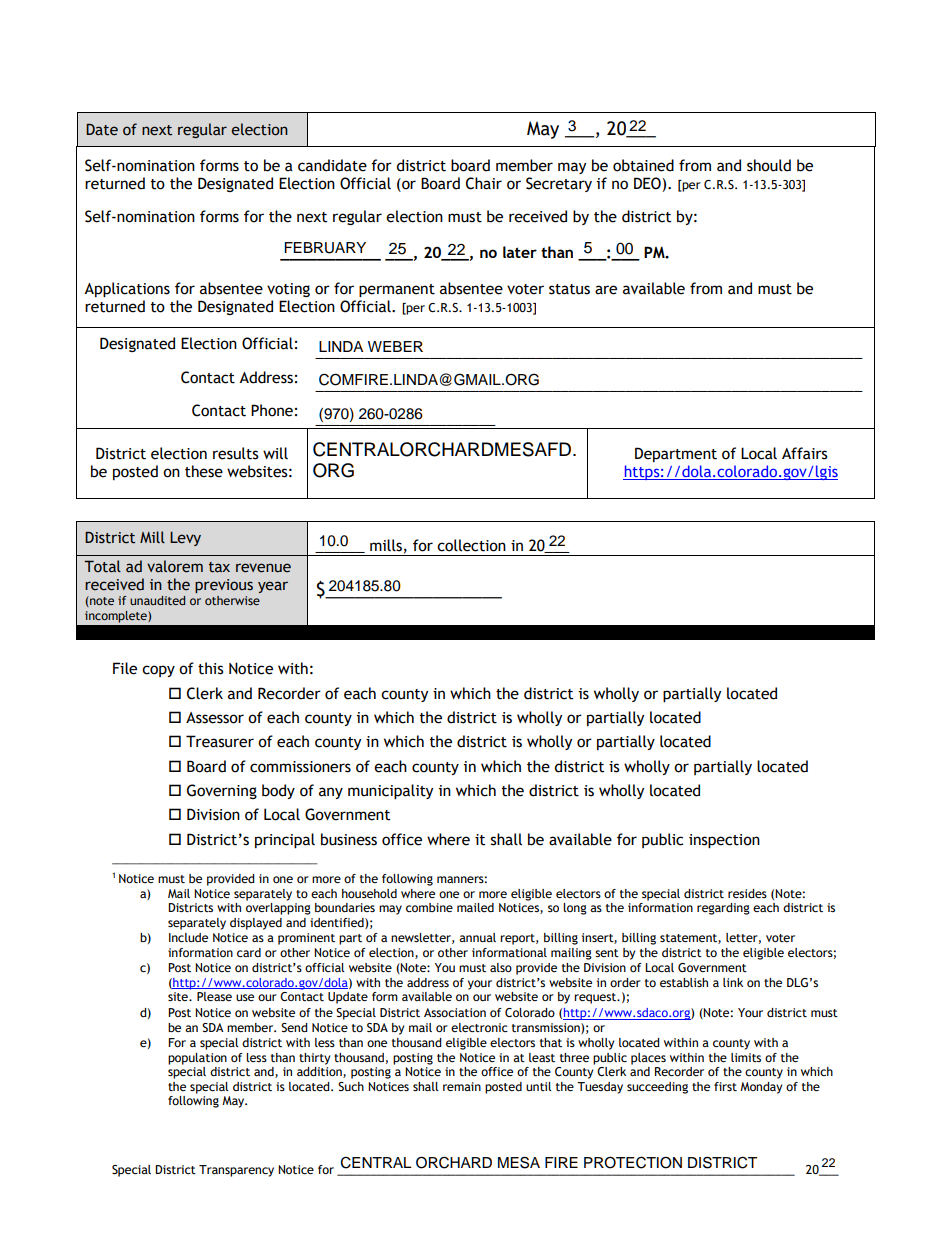 The height and width of the screenshot is (1233, 952). Describe the element at coordinates (211, 668) in the screenshot. I see `this` at that location.
